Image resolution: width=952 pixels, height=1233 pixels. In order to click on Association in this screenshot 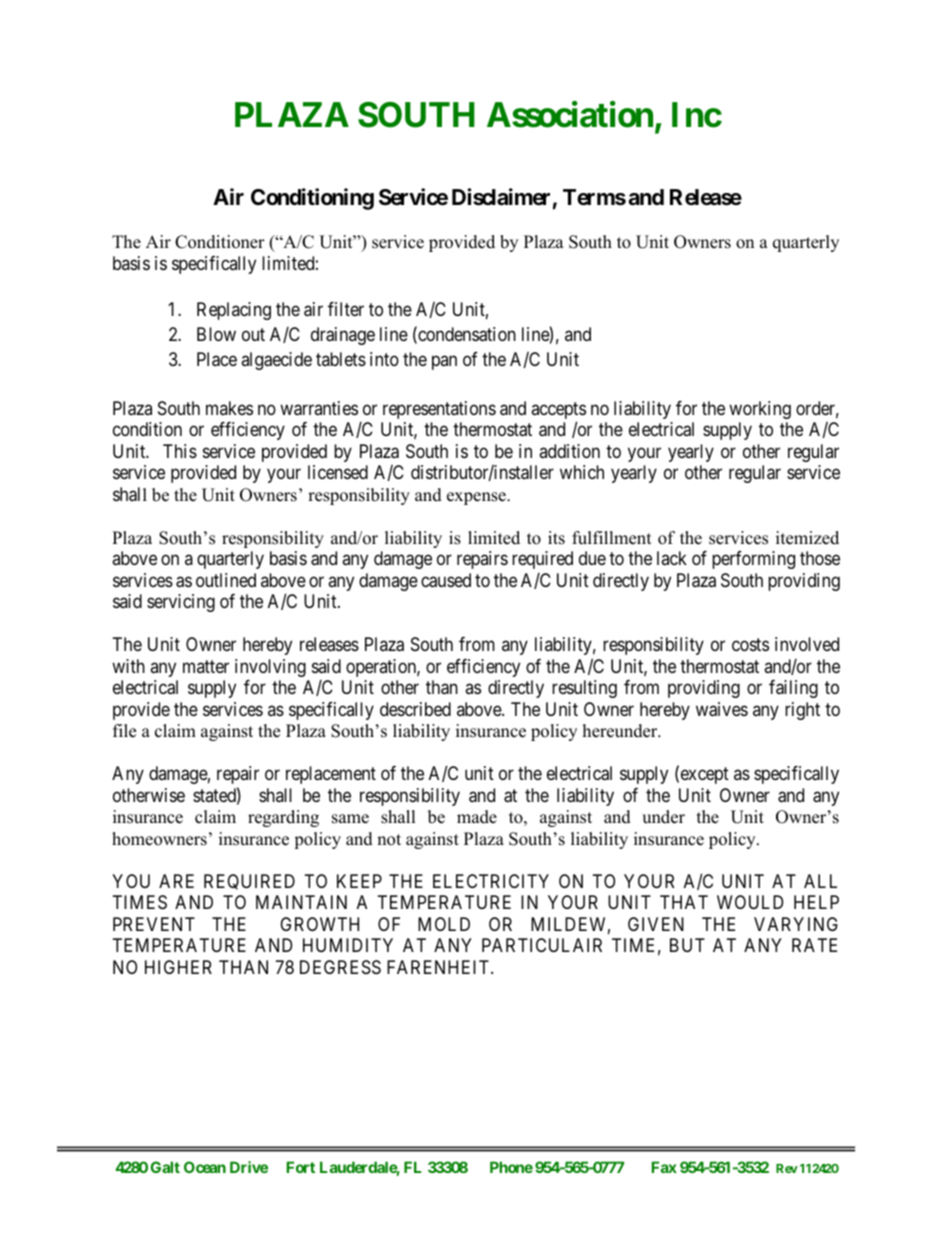, I will do `click(571, 115)`.
